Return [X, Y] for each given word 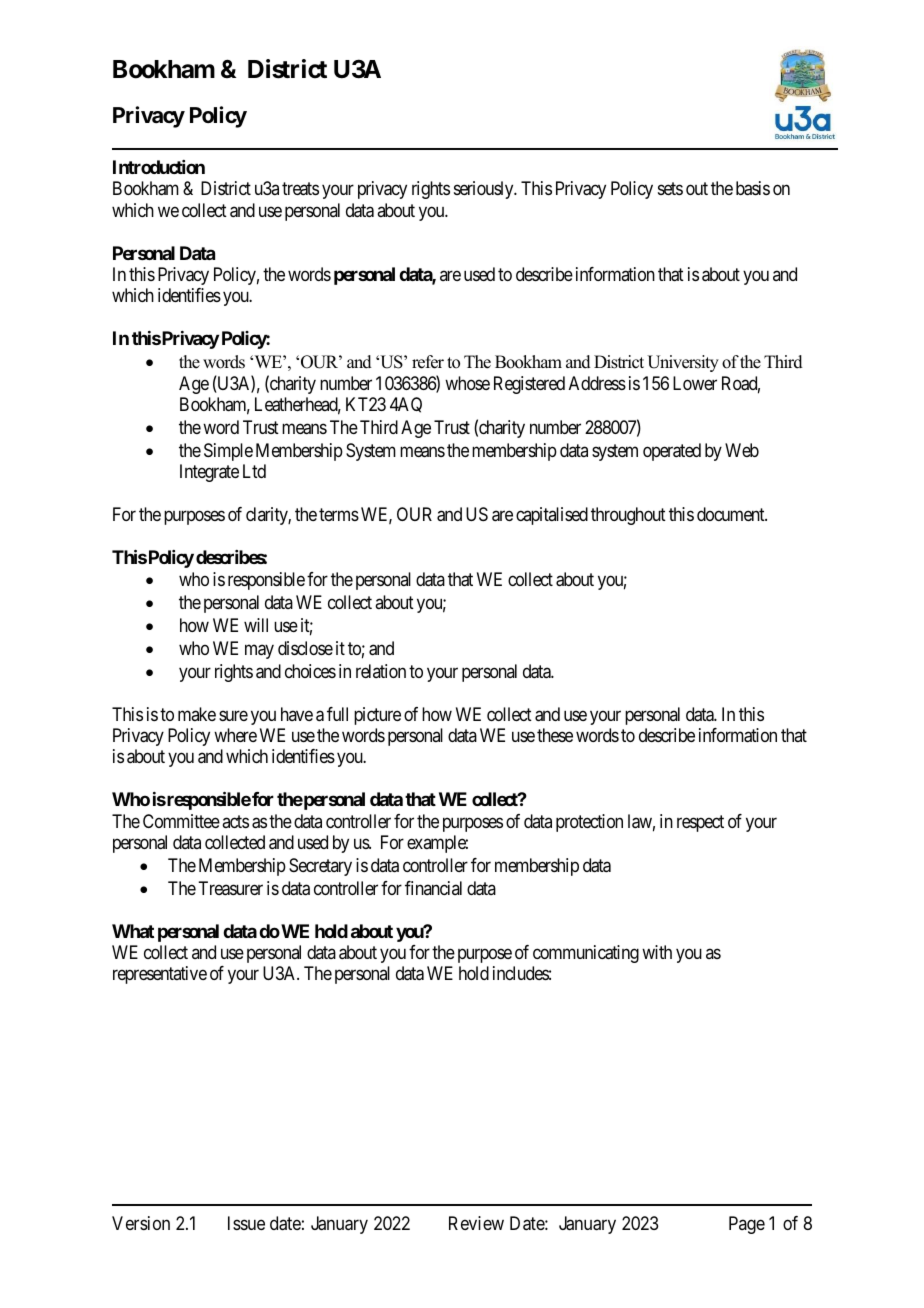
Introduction [159, 167]
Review [476, 1223]
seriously [485, 190]
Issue [246, 1223]
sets [670, 189]
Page [747, 1225]
